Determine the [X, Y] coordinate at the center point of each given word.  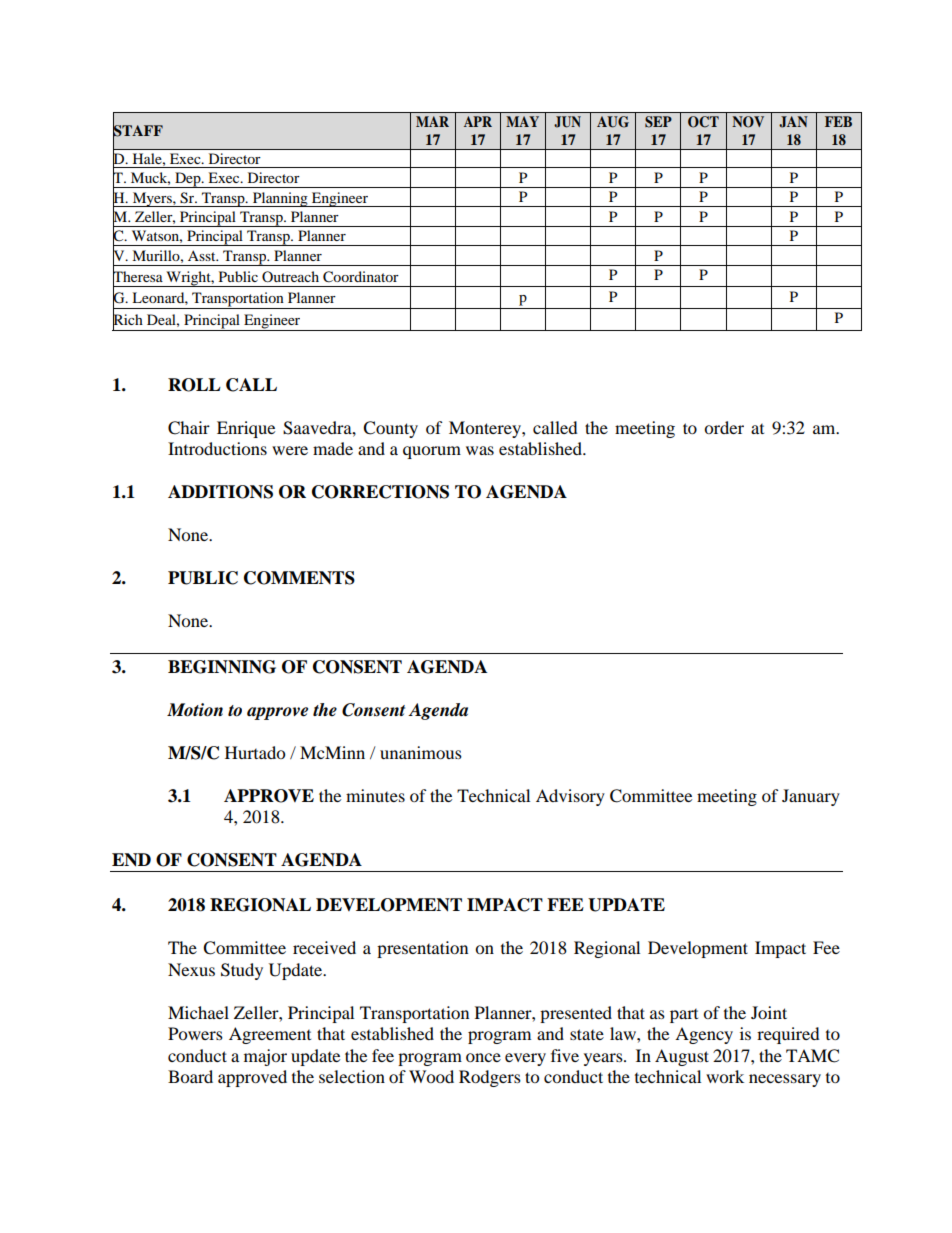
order [724, 427]
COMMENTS [299, 578]
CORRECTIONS [380, 492]
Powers [195, 1033]
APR [478, 121]
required [788, 1035]
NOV [748, 122]
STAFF [138, 131]
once [483, 1057]
